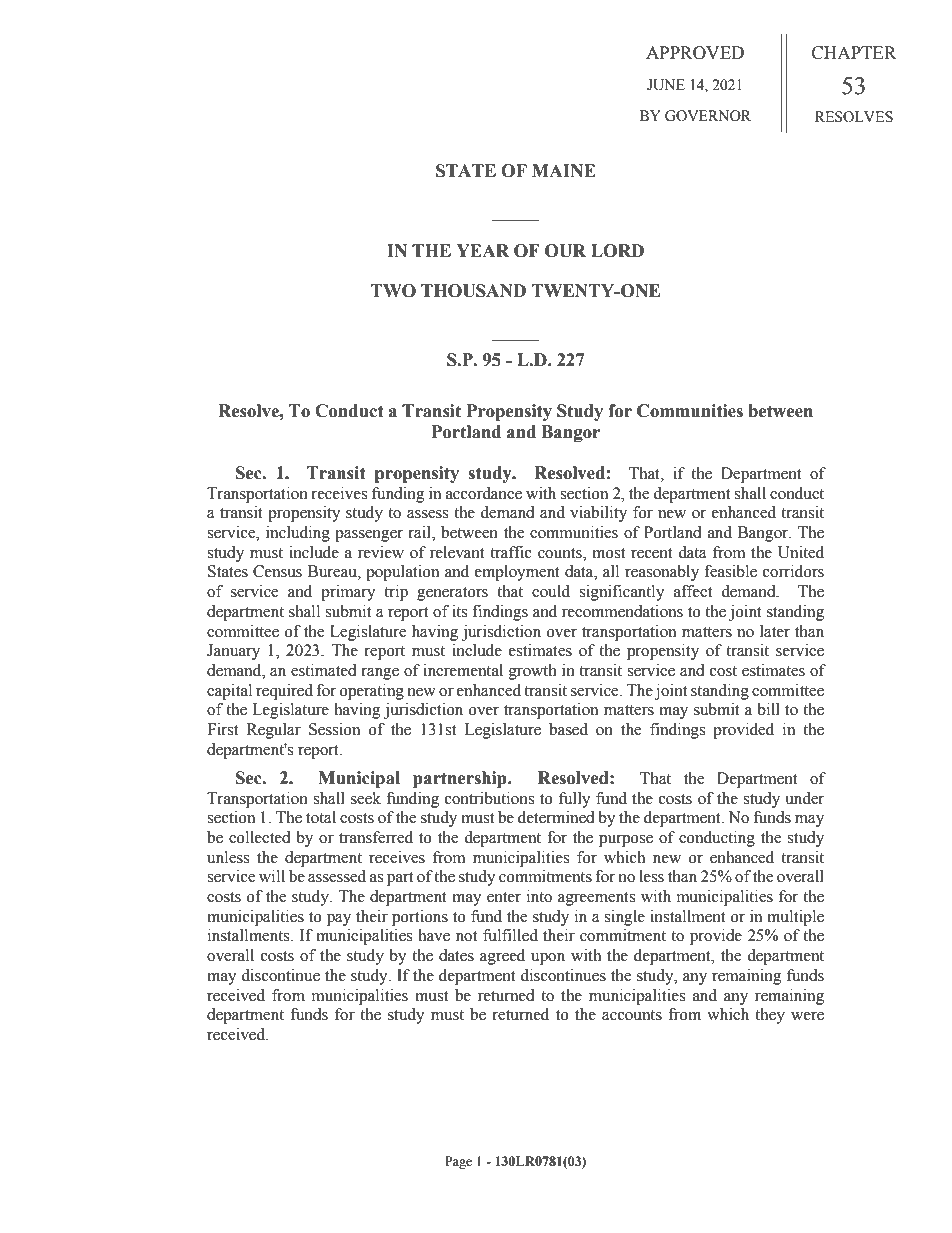 This page has height=1233, width=952. I want to click on Page, so click(458, 1162).
